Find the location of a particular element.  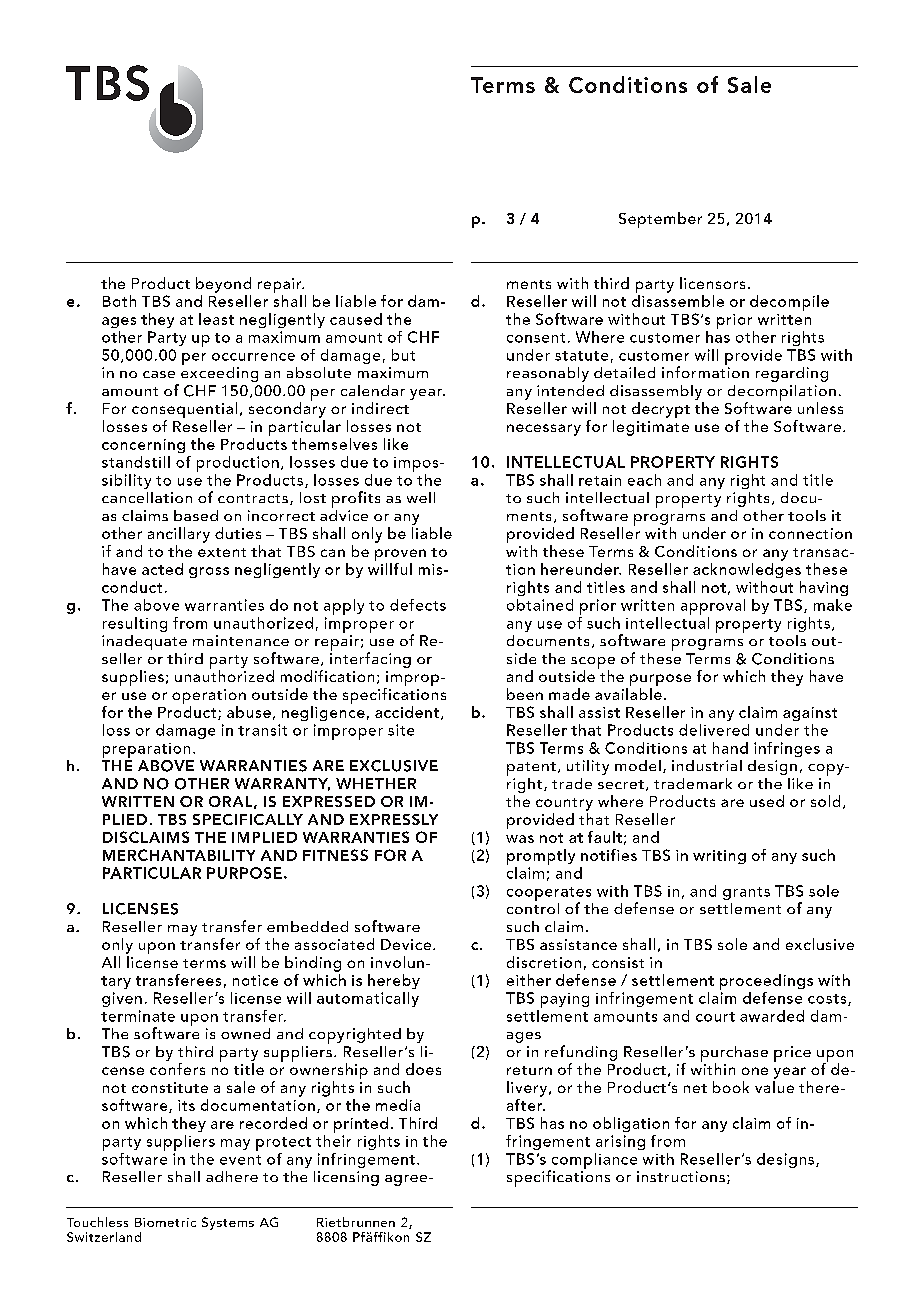

based is located at coordinates (196, 515).
